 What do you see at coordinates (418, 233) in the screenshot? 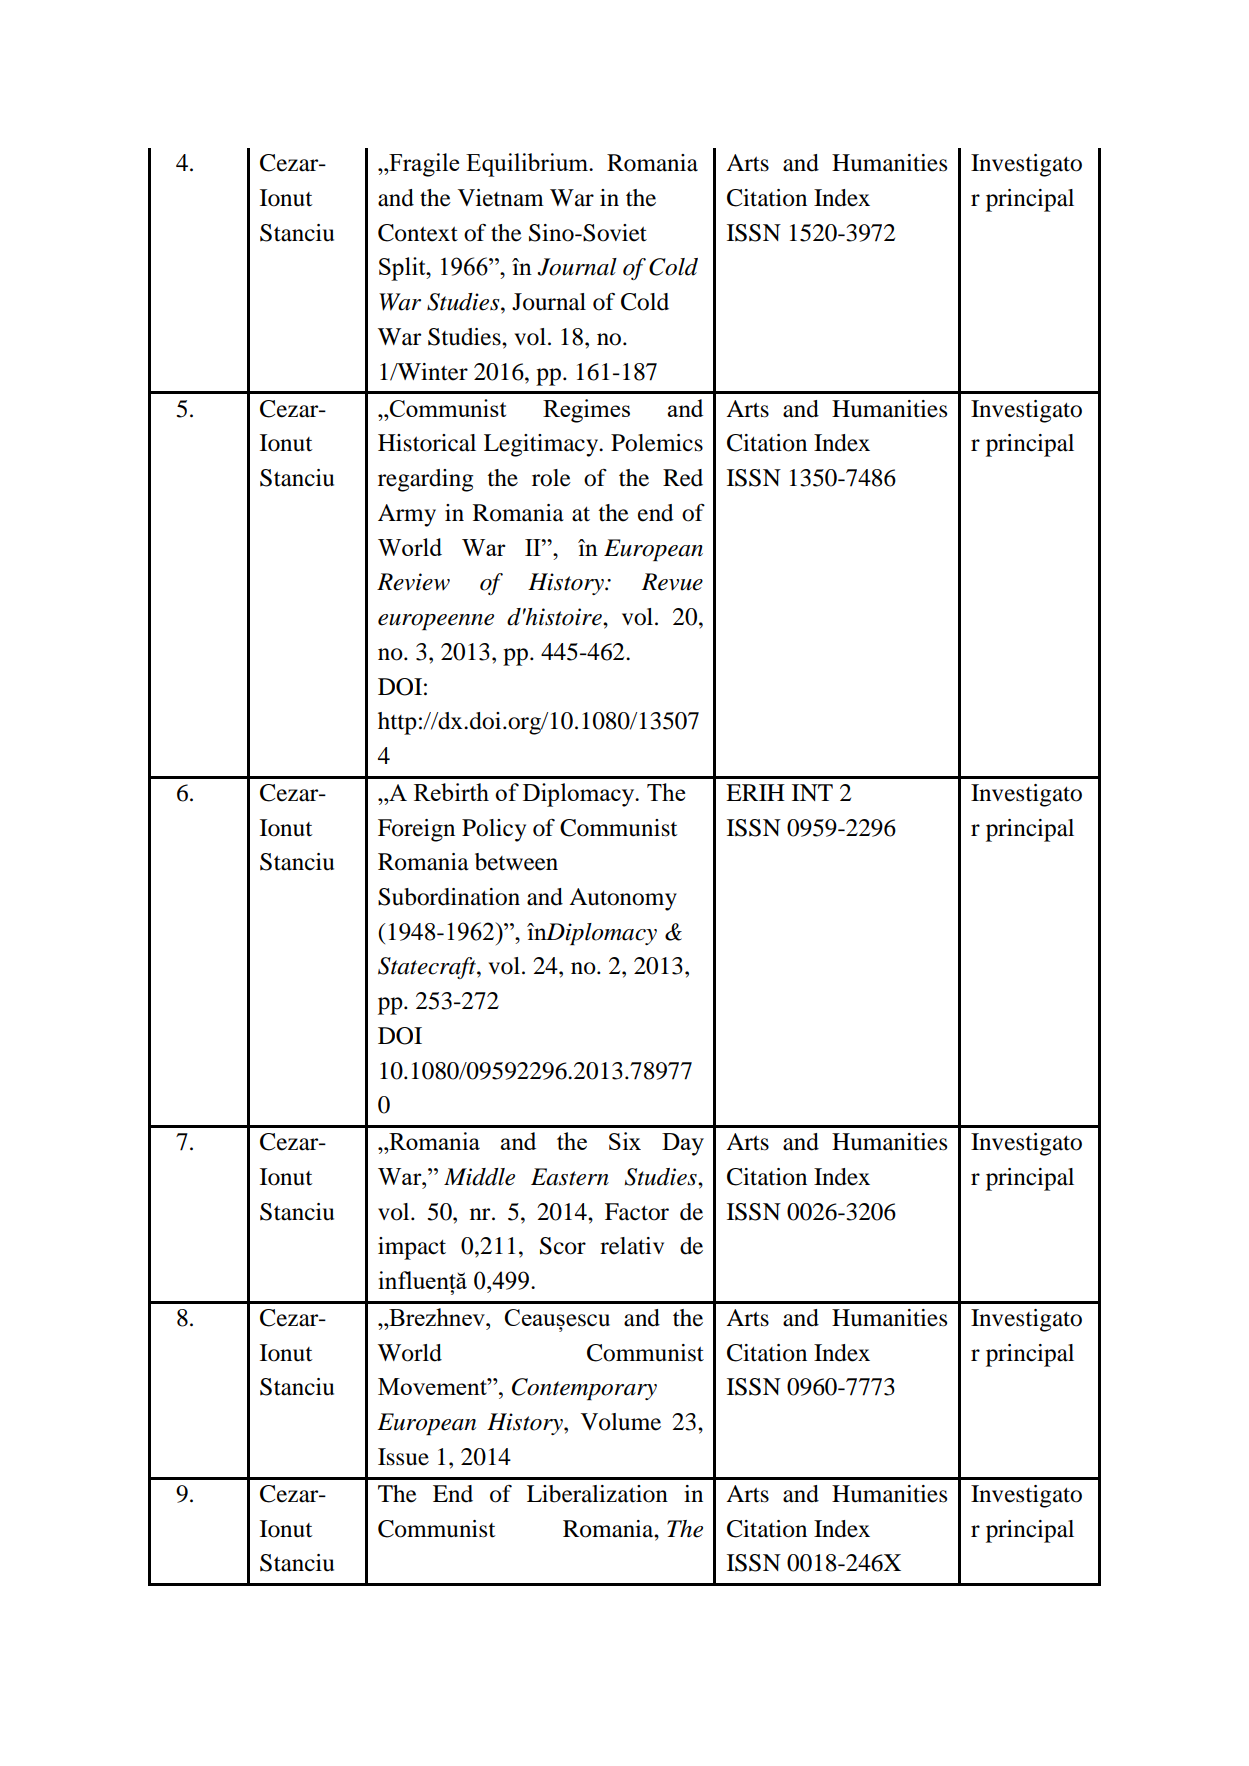
I see `Context` at bounding box center [418, 233].
